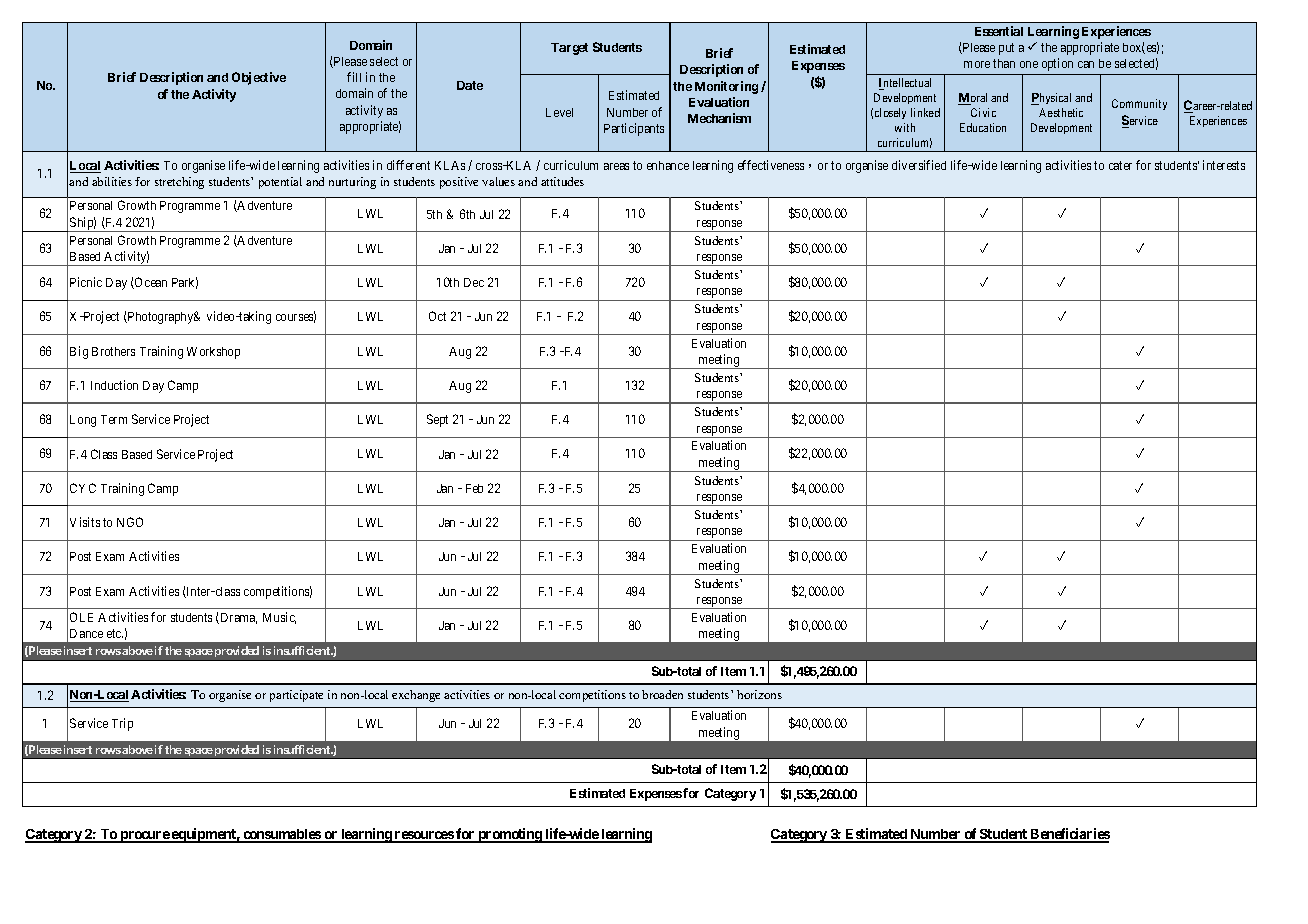 Image resolution: width=1308 pixels, height=924 pixels. I want to click on diversified, so click(919, 165).
